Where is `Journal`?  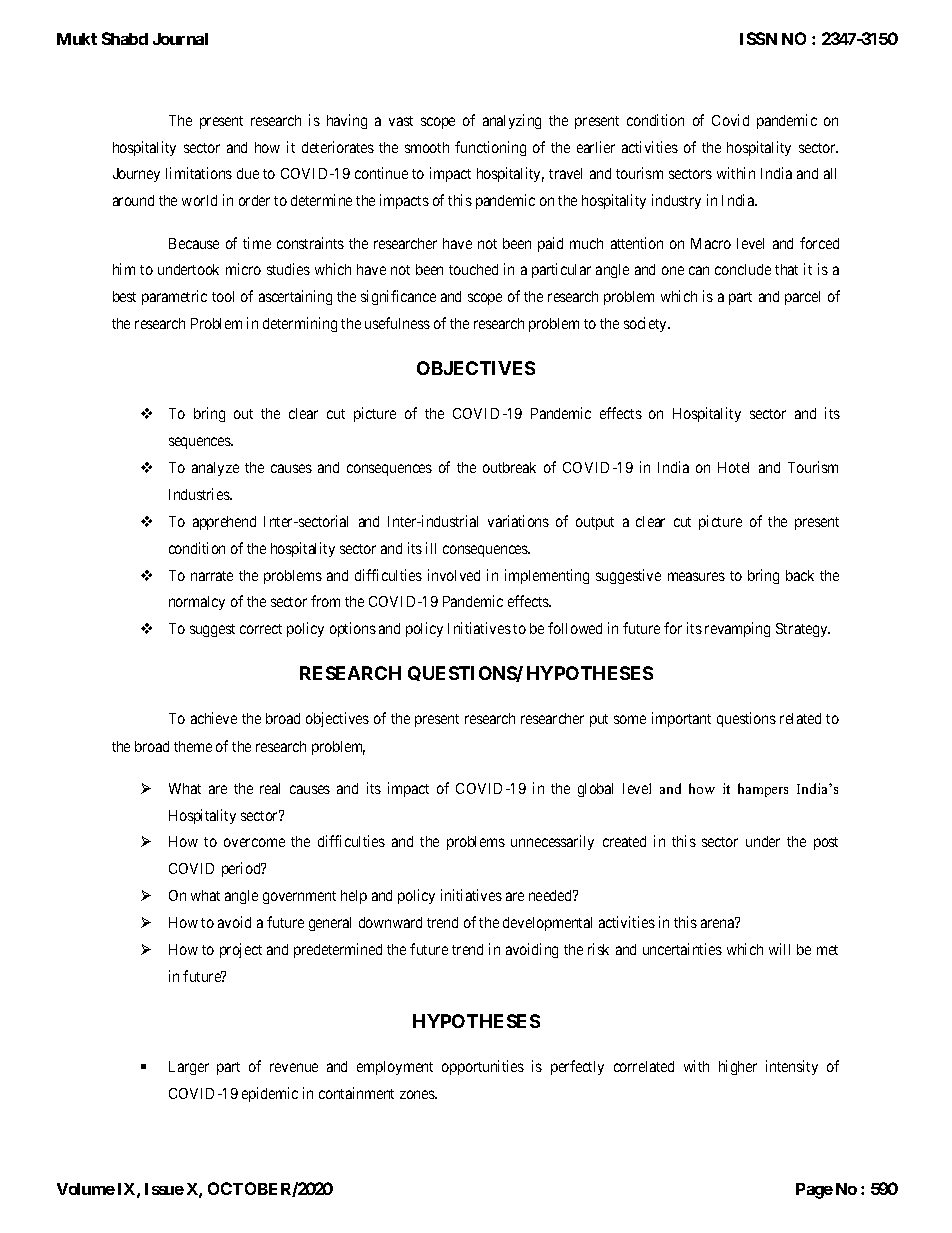 Journal is located at coordinates (180, 39).
